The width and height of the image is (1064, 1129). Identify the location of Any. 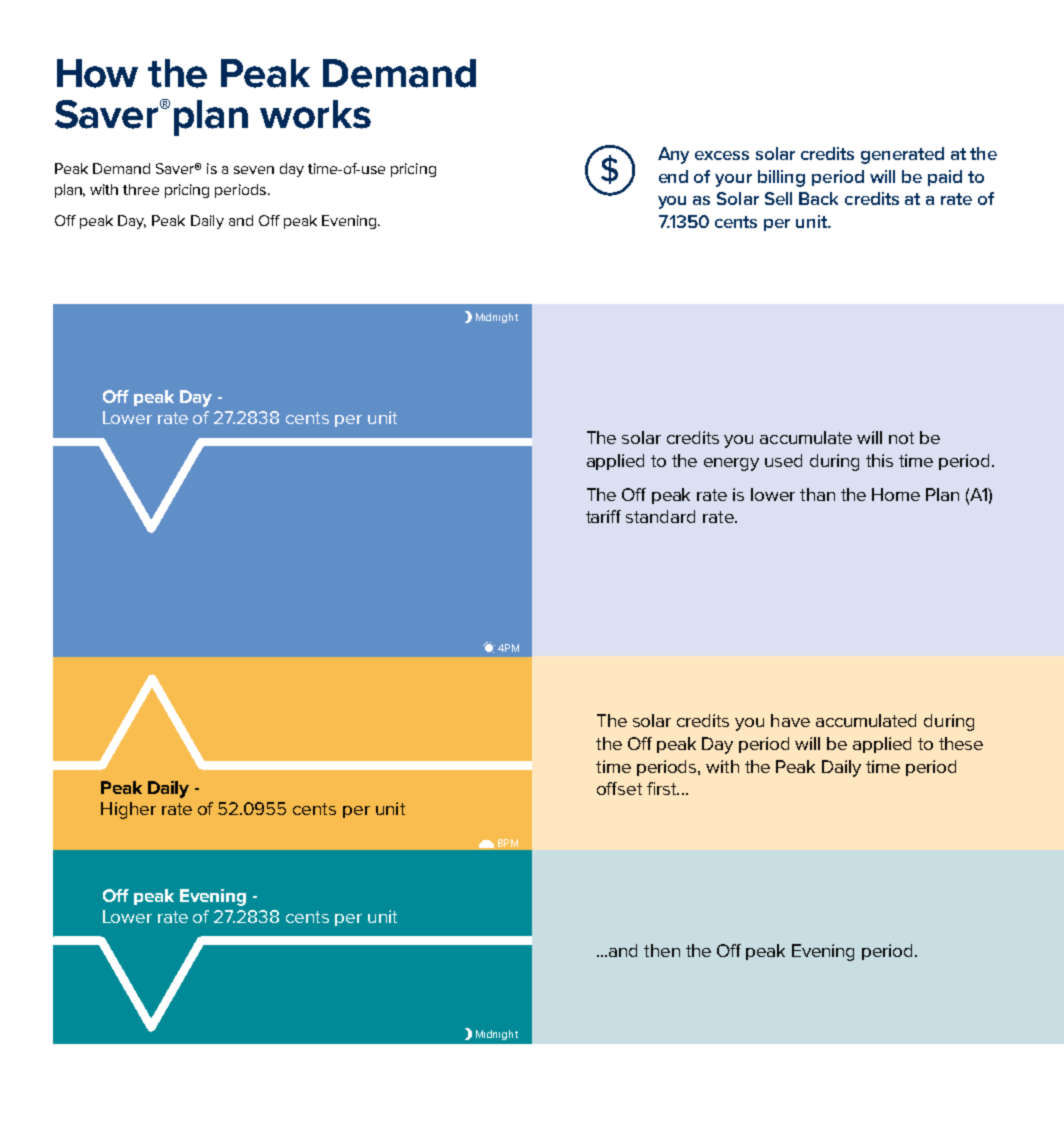
(673, 155).
